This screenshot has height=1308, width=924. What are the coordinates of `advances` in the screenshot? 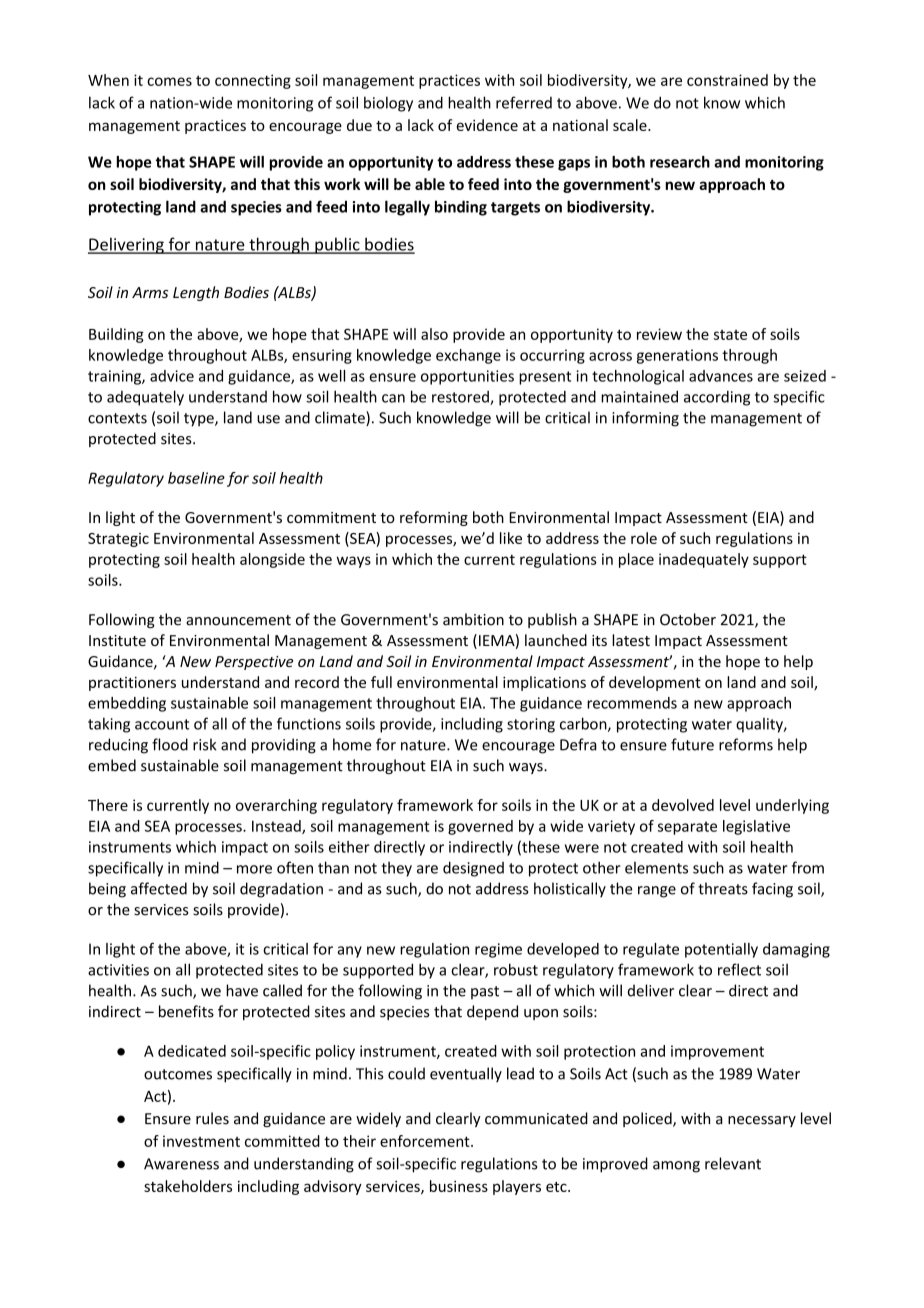 It's located at (721, 376).
